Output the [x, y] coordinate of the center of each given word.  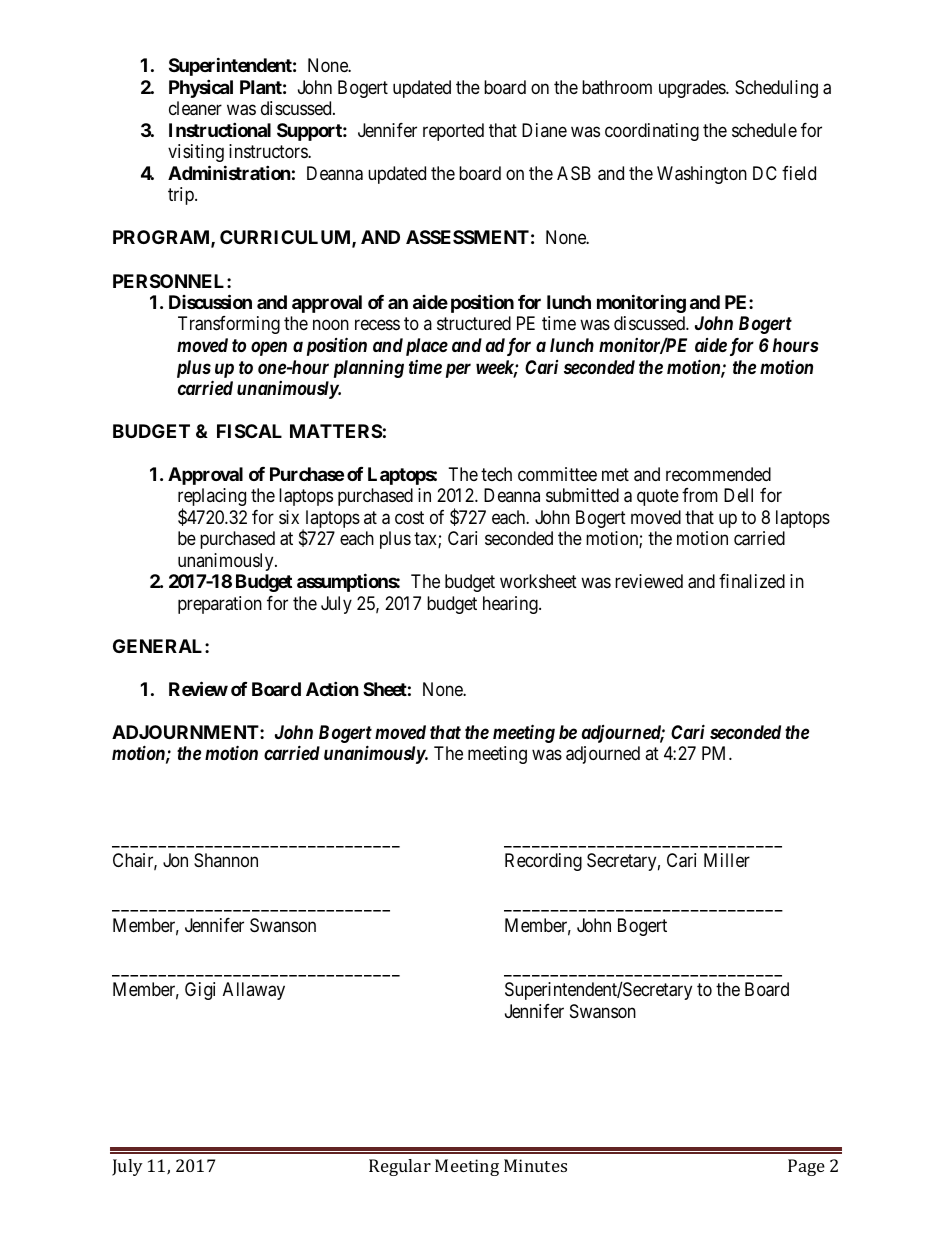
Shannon [226, 860]
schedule [764, 130]
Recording [543, 862]
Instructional [220, 129]
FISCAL [249, 431]
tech [496, 474]
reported [453, 132]
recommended [718, 474]
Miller [727, 860]
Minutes [535, 1165]
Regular [400, 1167]
